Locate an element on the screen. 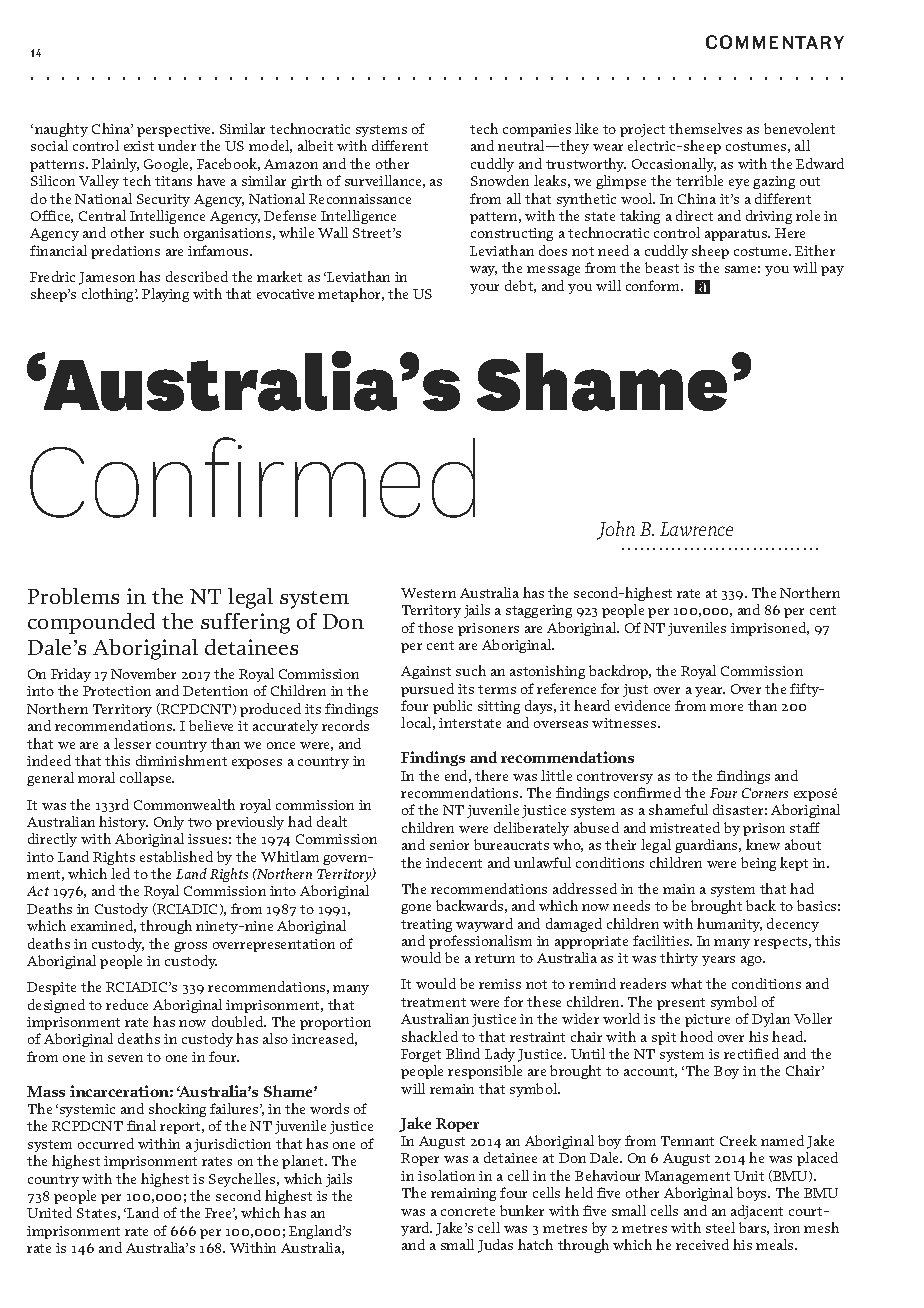 This screenshot has width=924, height=1308. Snowden is located at coordinates (500, 180).
